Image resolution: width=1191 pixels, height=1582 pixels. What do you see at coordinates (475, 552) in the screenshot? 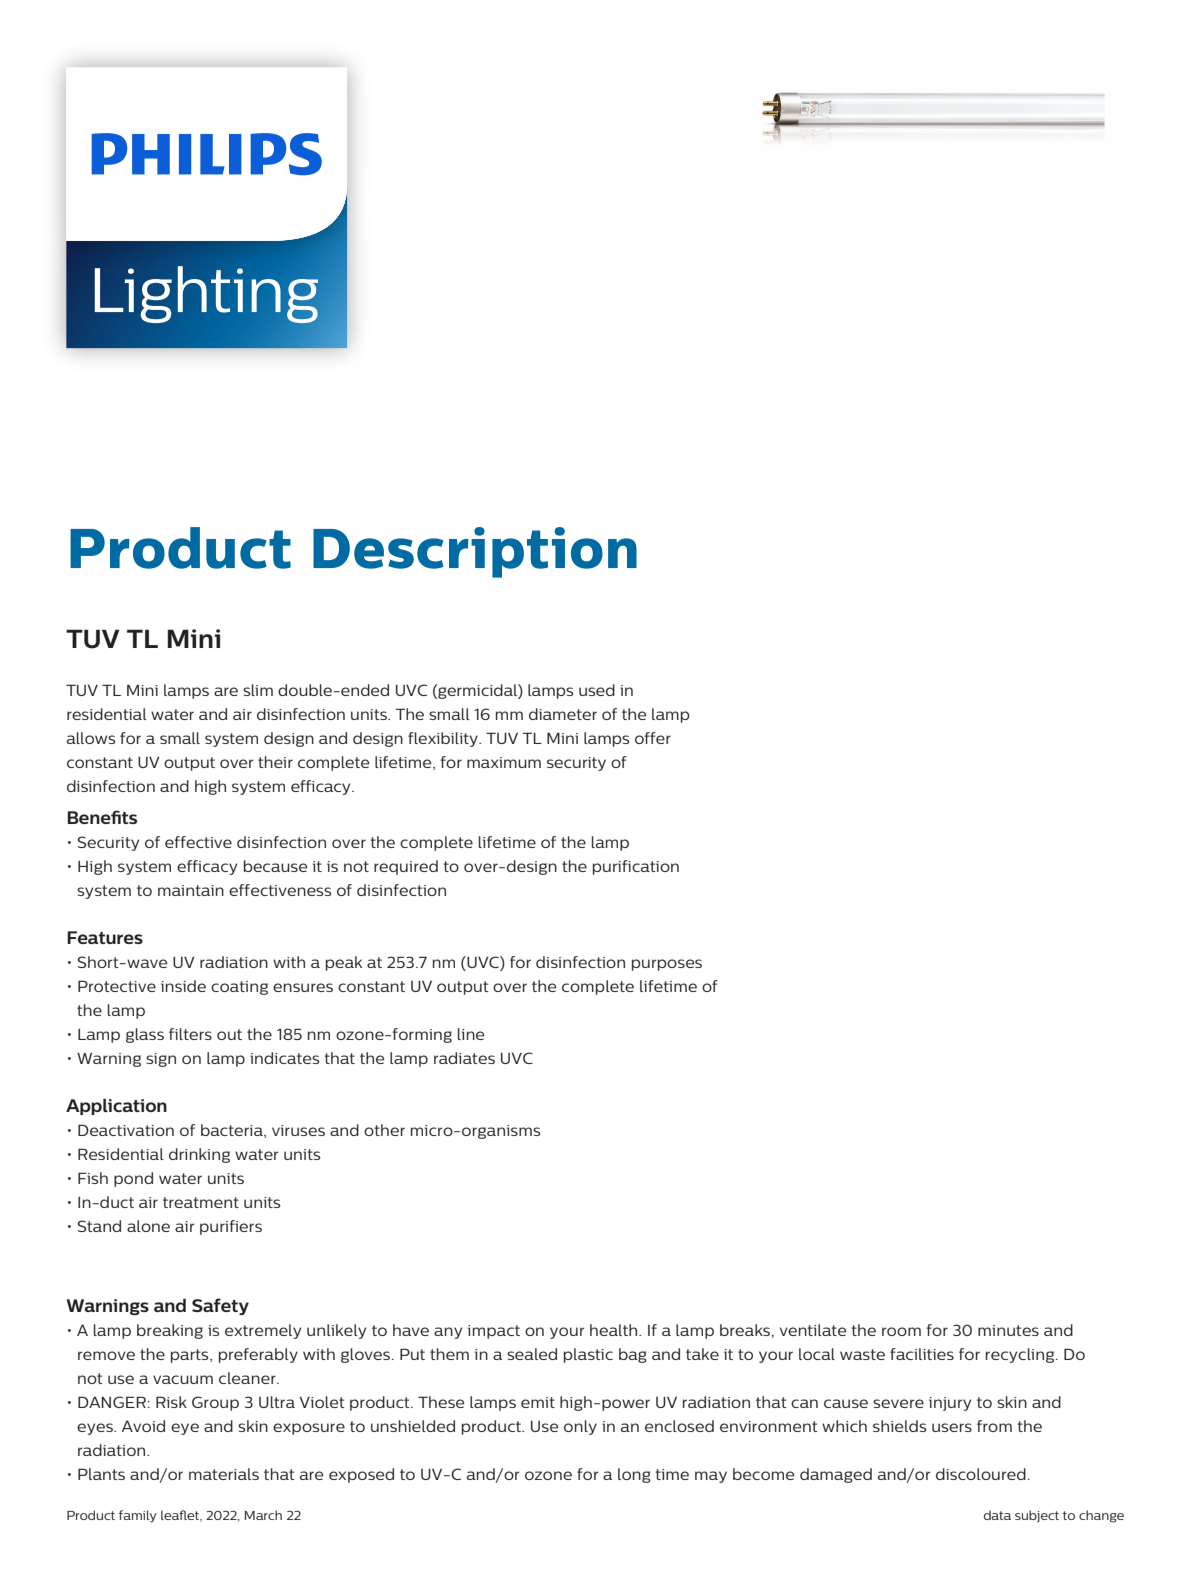
I see `Description` at bounding box center [475, 552].
